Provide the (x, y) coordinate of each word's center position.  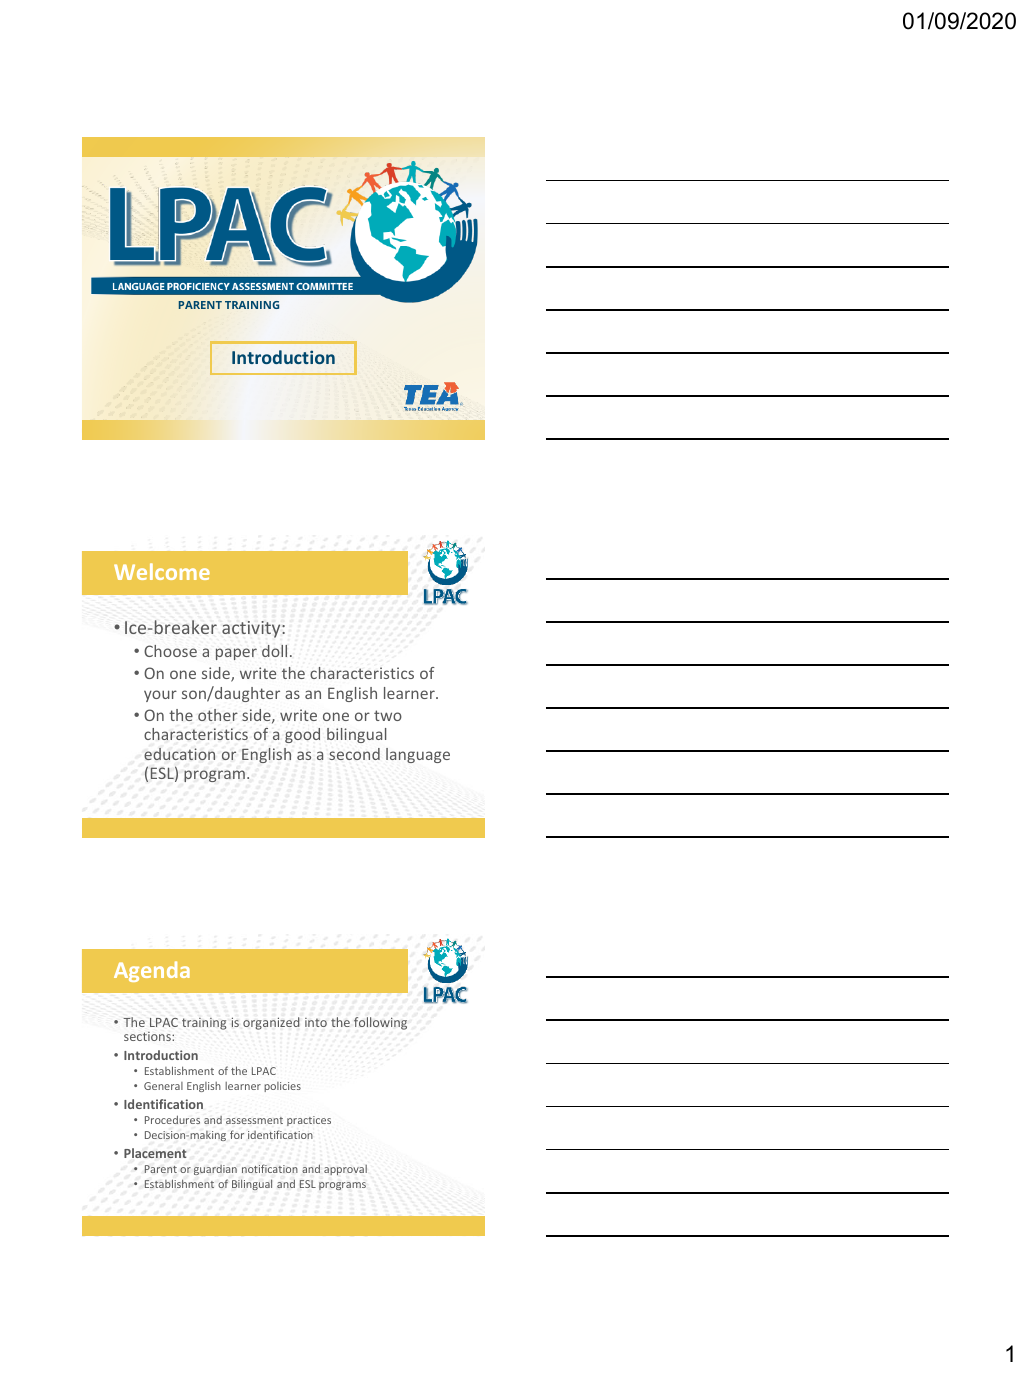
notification (270, 1168)
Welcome (162, 571)
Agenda (152, 971)
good (302, 735)
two (388, 715)
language (418, 755)
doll (274, 651)
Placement (155, 1153)
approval (345, 1170)
